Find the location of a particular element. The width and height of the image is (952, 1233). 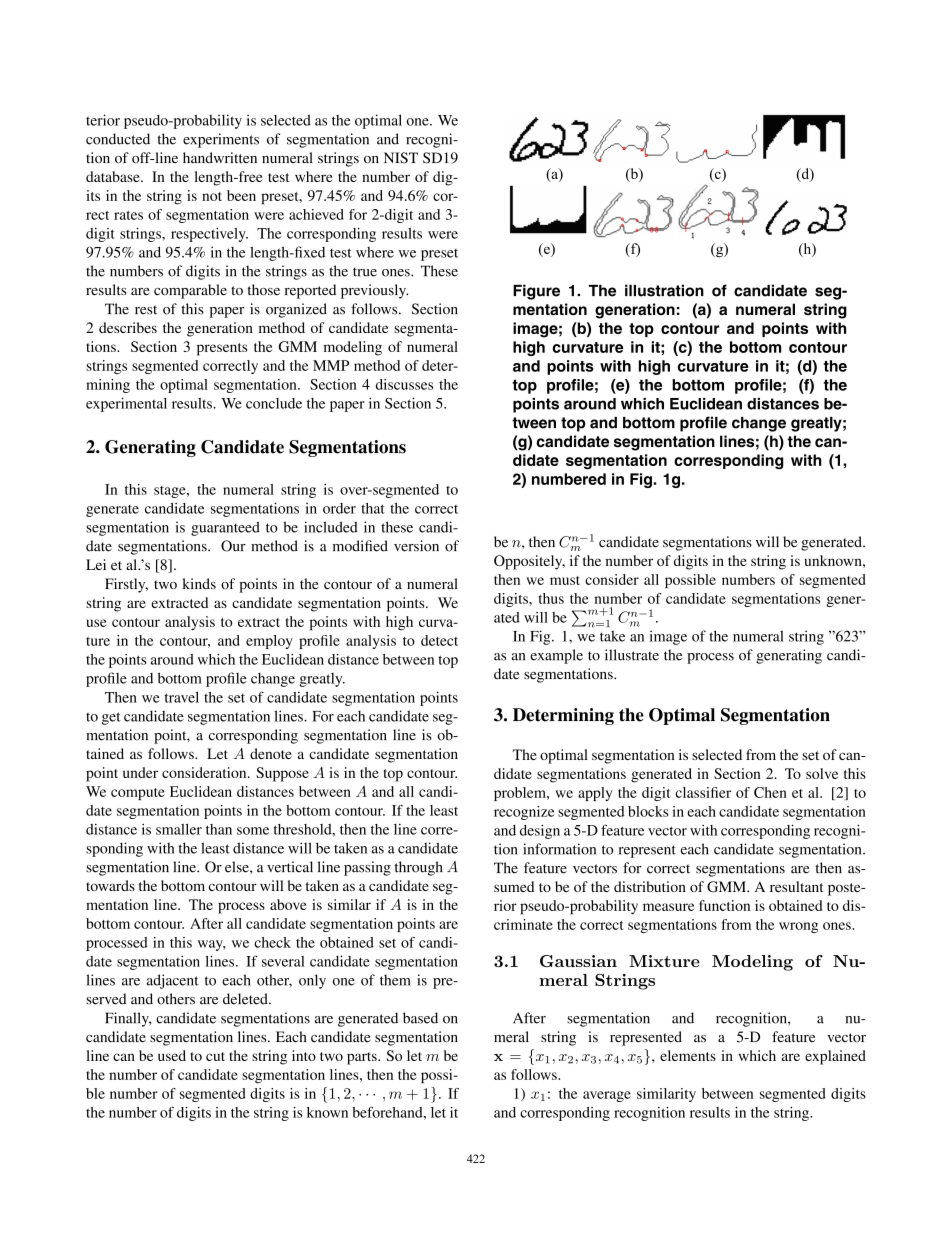

guaranteed is located at coordinates (225, 528).
